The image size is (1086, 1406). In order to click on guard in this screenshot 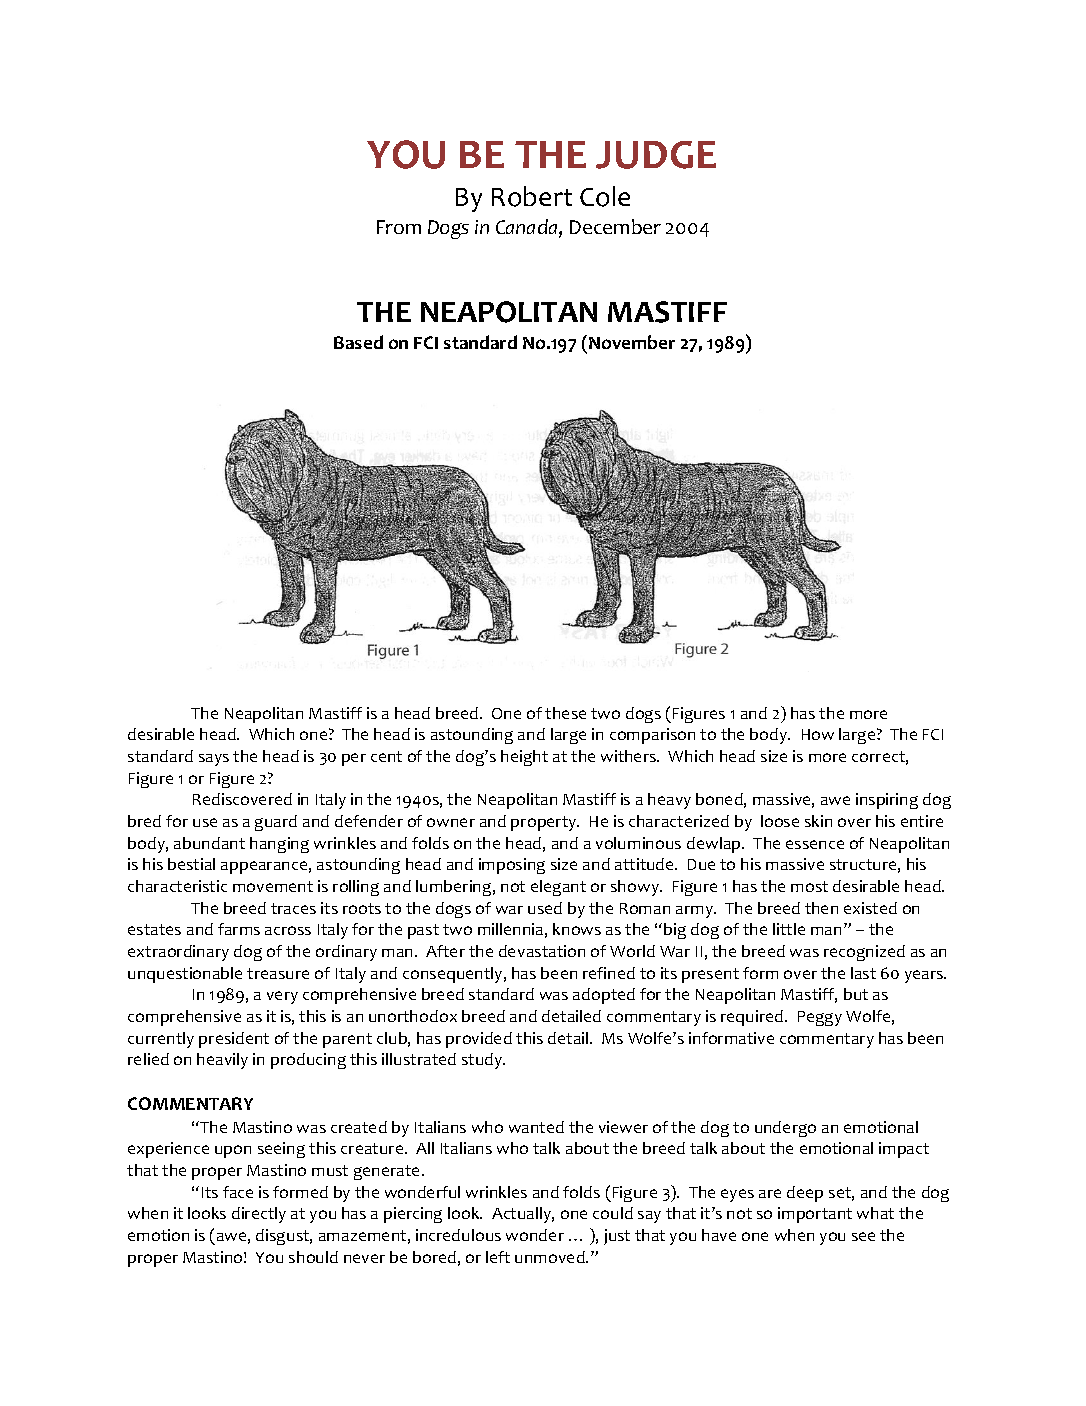, I will do `click(276, 823)`.
